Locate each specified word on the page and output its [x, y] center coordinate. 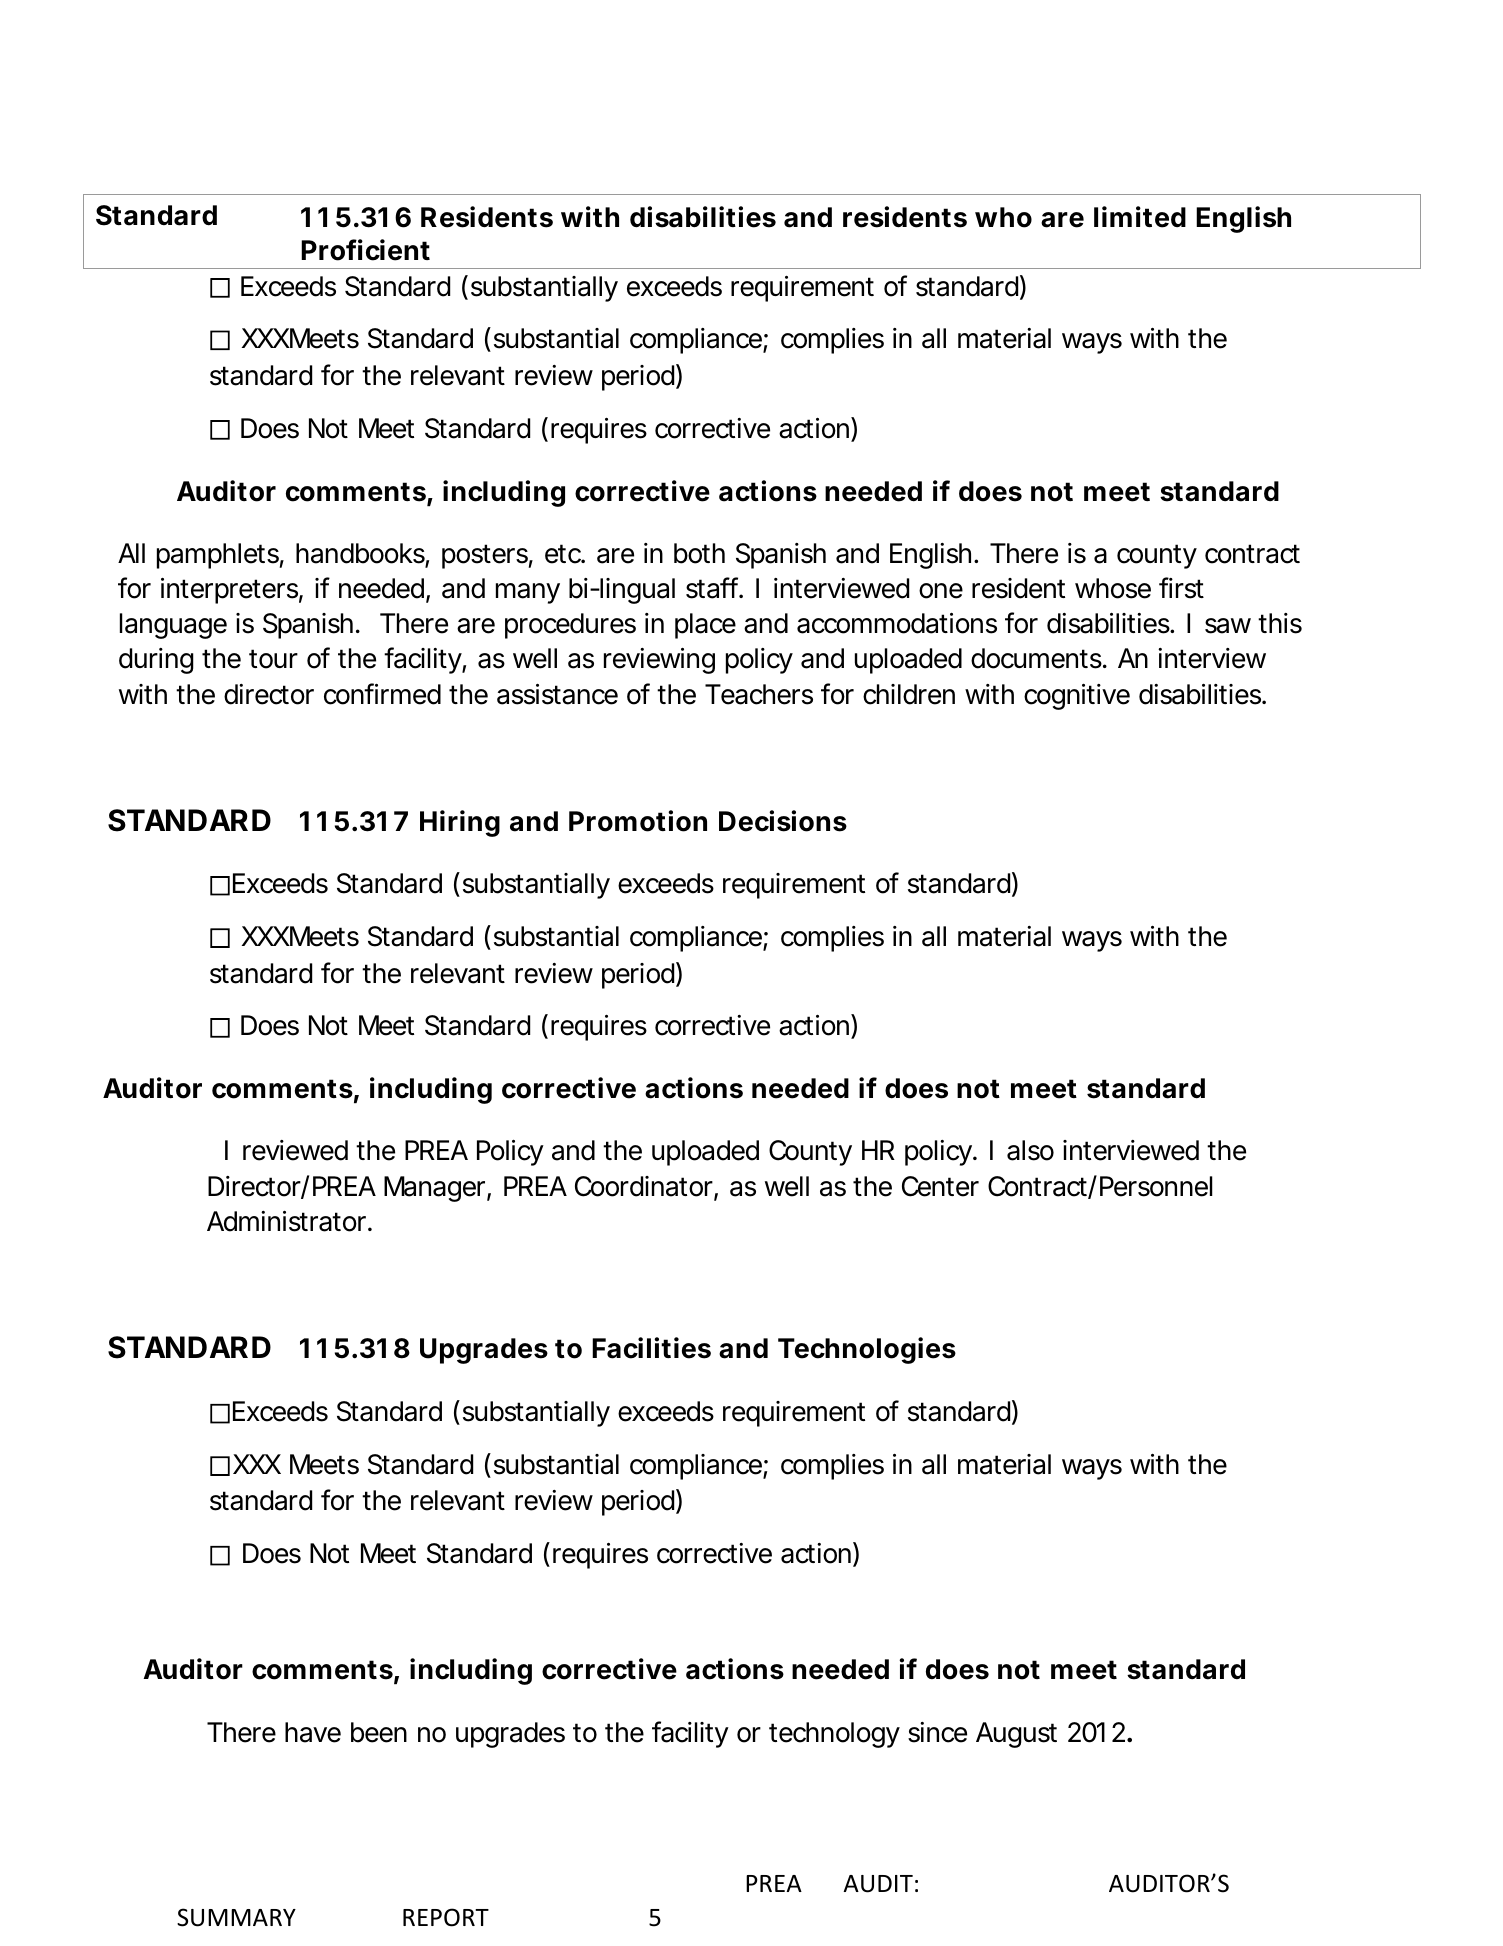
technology [834, 1735]
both [699, 553]
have [313, 1732]
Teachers [759, 694]
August [1016, 1735]
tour [273, 659]
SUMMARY [236, 1917]
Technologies [867, 1350]
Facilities [651, 1348]
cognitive [1077, 697]
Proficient [365, 250]
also [1030, 1150]
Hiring [460, 823]
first [1181, 588]
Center [940, 1186]
